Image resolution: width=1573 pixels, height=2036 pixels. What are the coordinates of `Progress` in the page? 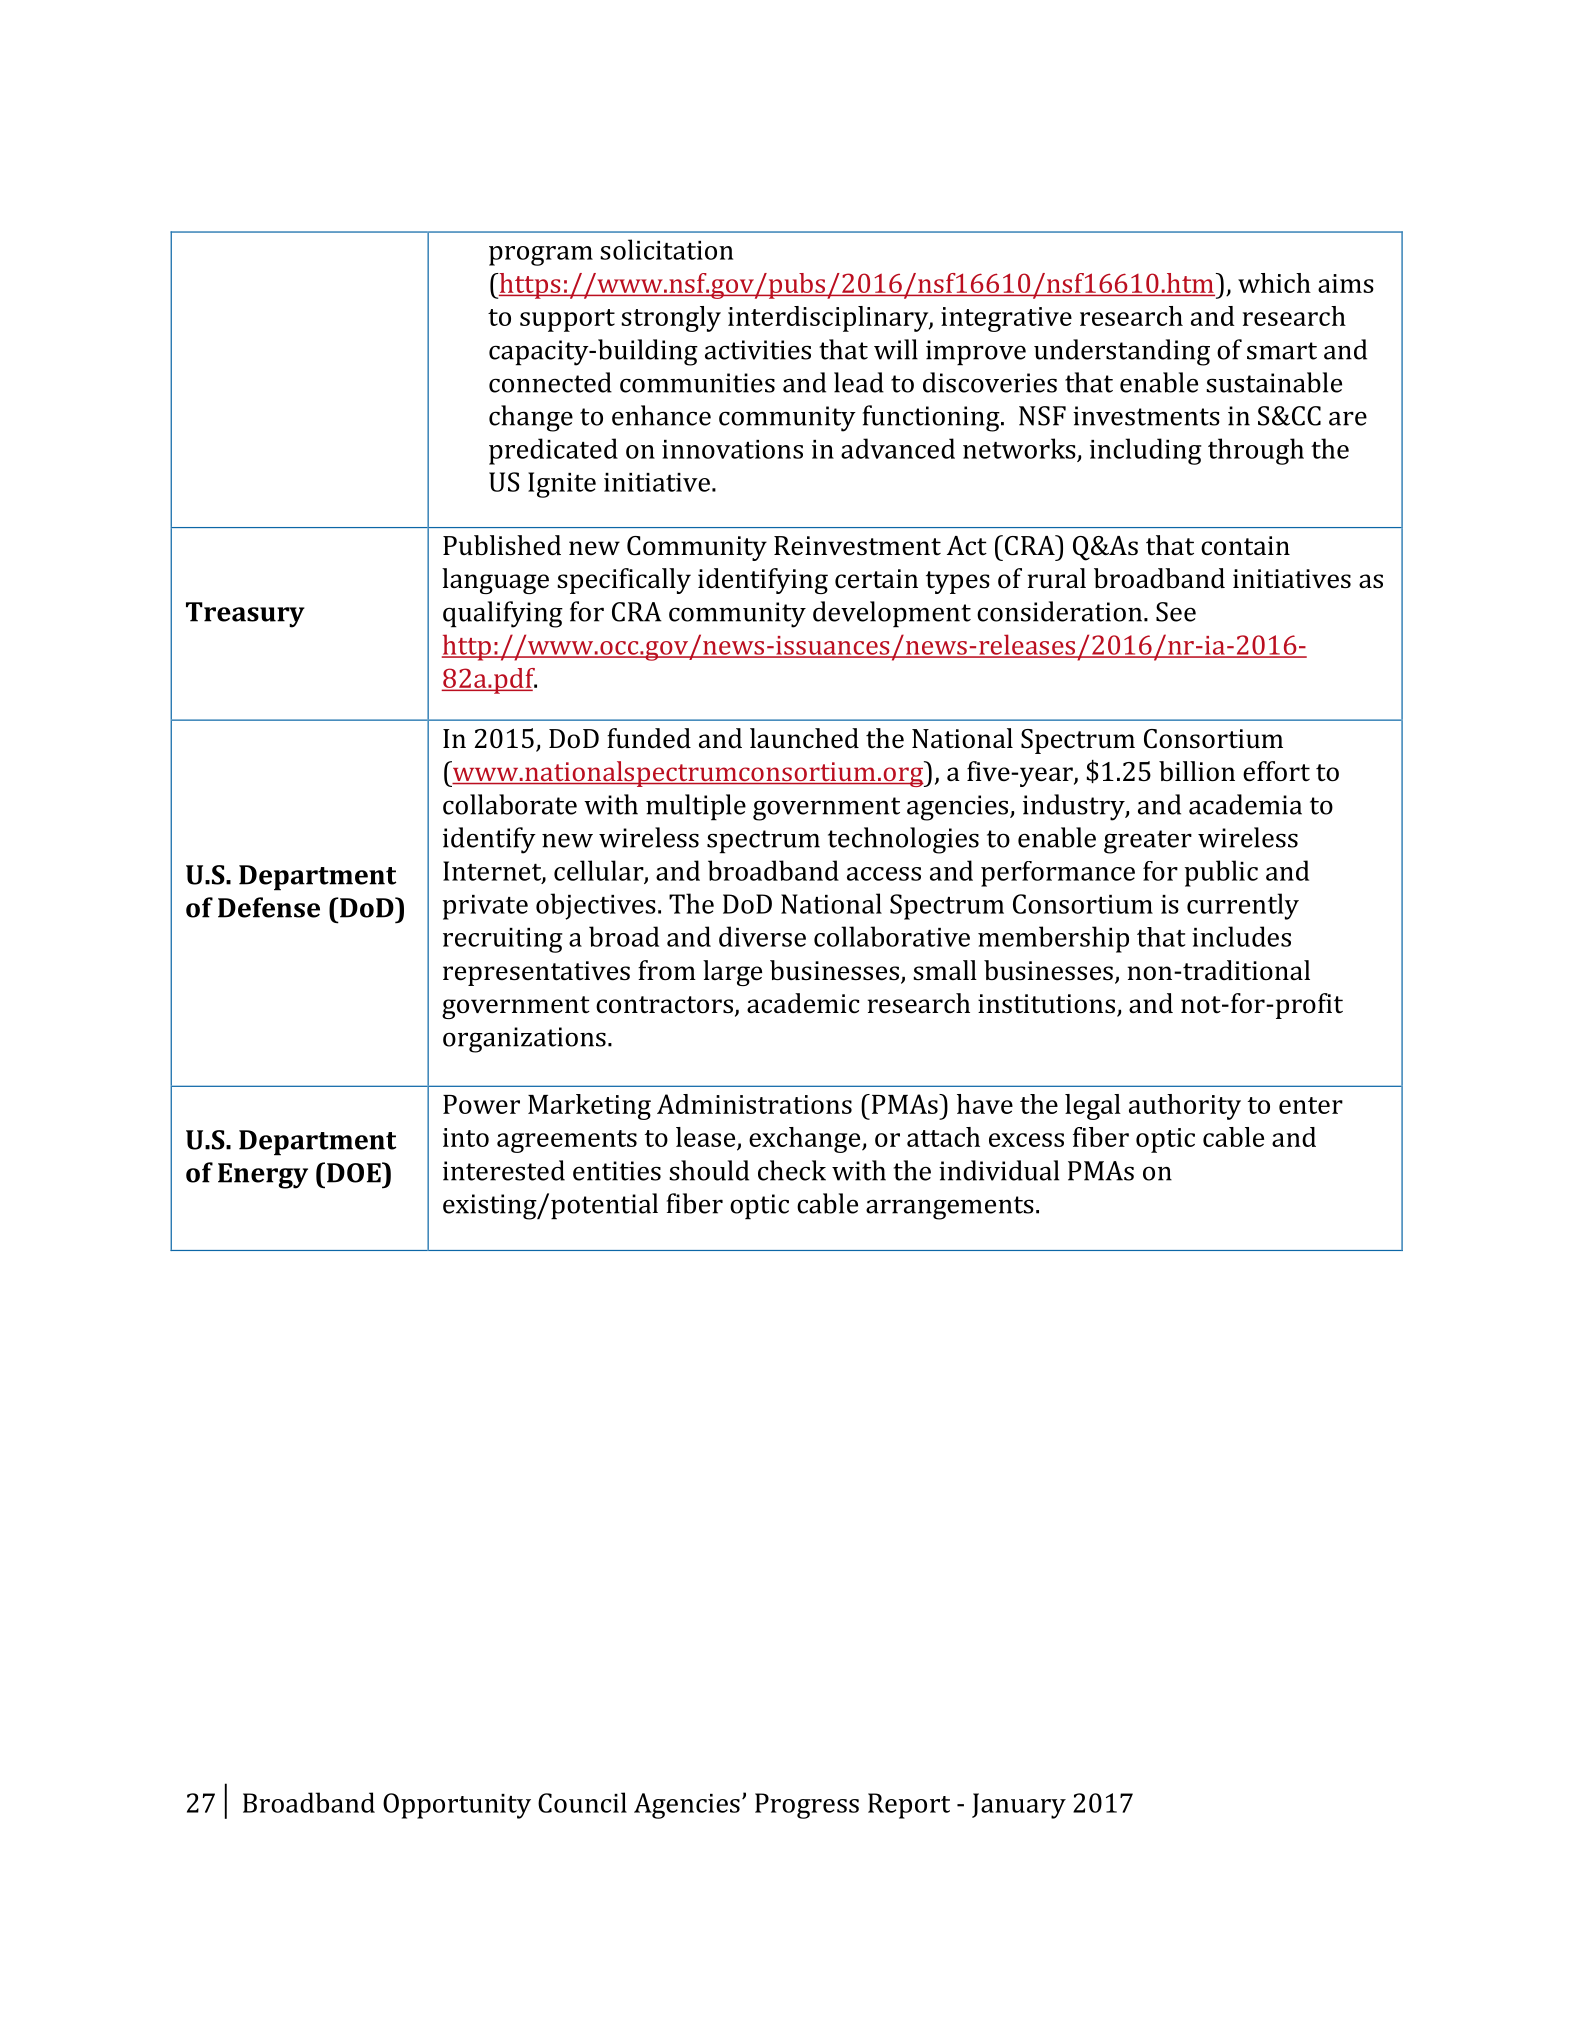 It's located at (807, 1806).
